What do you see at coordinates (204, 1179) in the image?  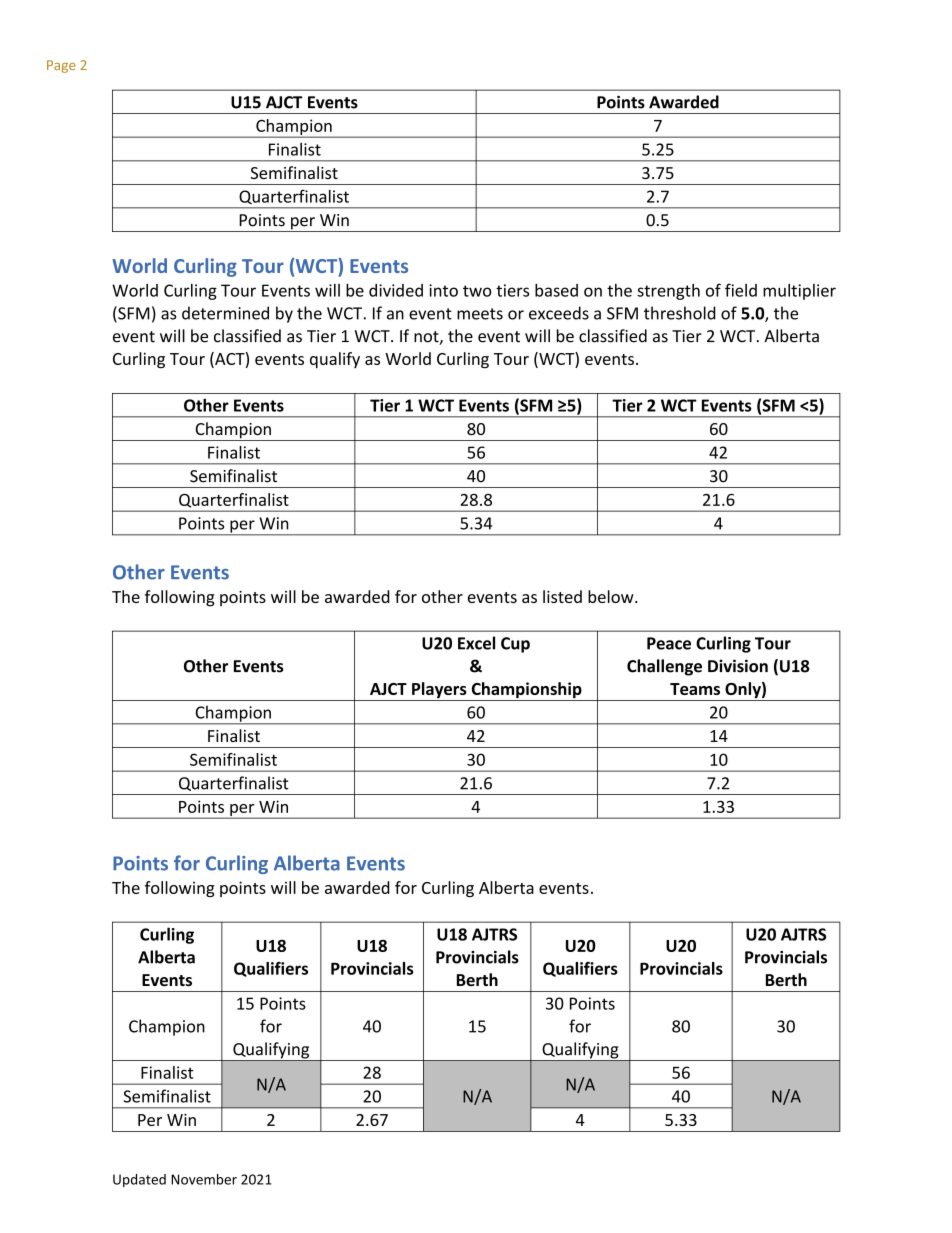 I see `November` at bounding box center [204, 1179].
